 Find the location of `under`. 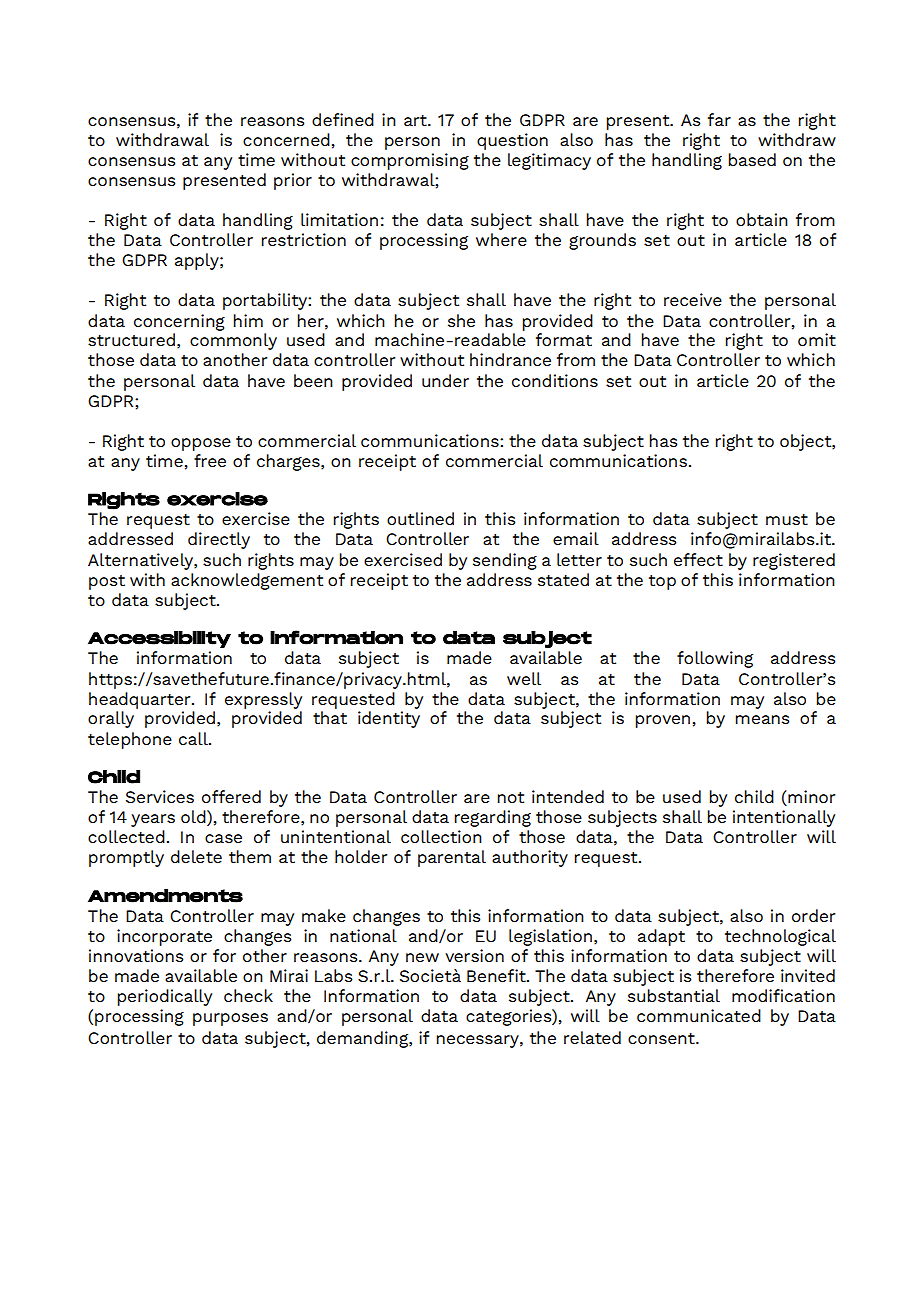

under is located at coordinates (445, 380).
